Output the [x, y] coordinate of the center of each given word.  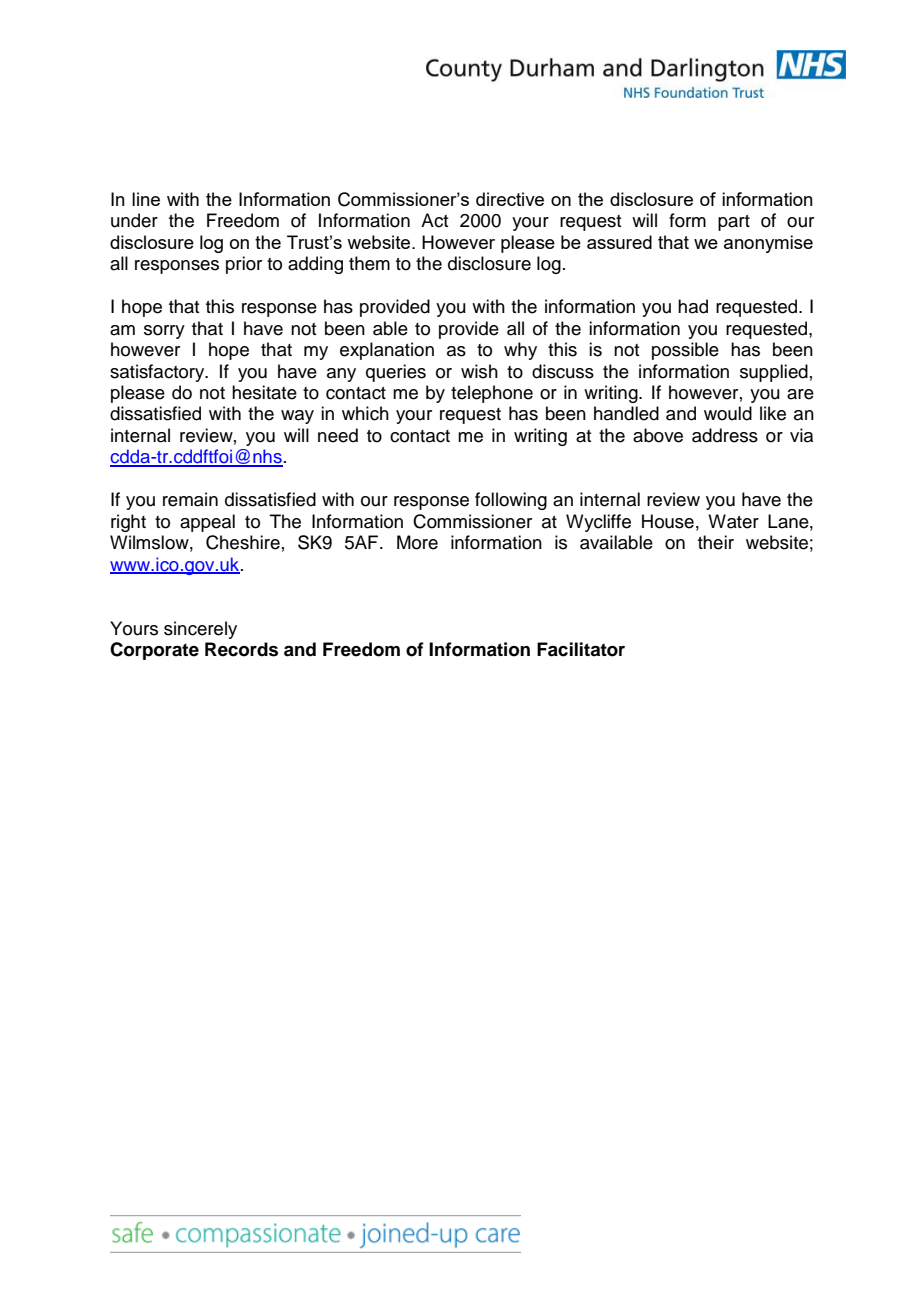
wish [479, 371]
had [693, 306]
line [146, 199]
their [716, 542]
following [511, 501]
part [734, 223]
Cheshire [243, 542]
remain [190, 499]
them [369, 263]
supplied [774, 373]
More [417, 542]
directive [510, 199]
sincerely [200, 630]
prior [244, 265]
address [725, 435]
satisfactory [158, 373]
